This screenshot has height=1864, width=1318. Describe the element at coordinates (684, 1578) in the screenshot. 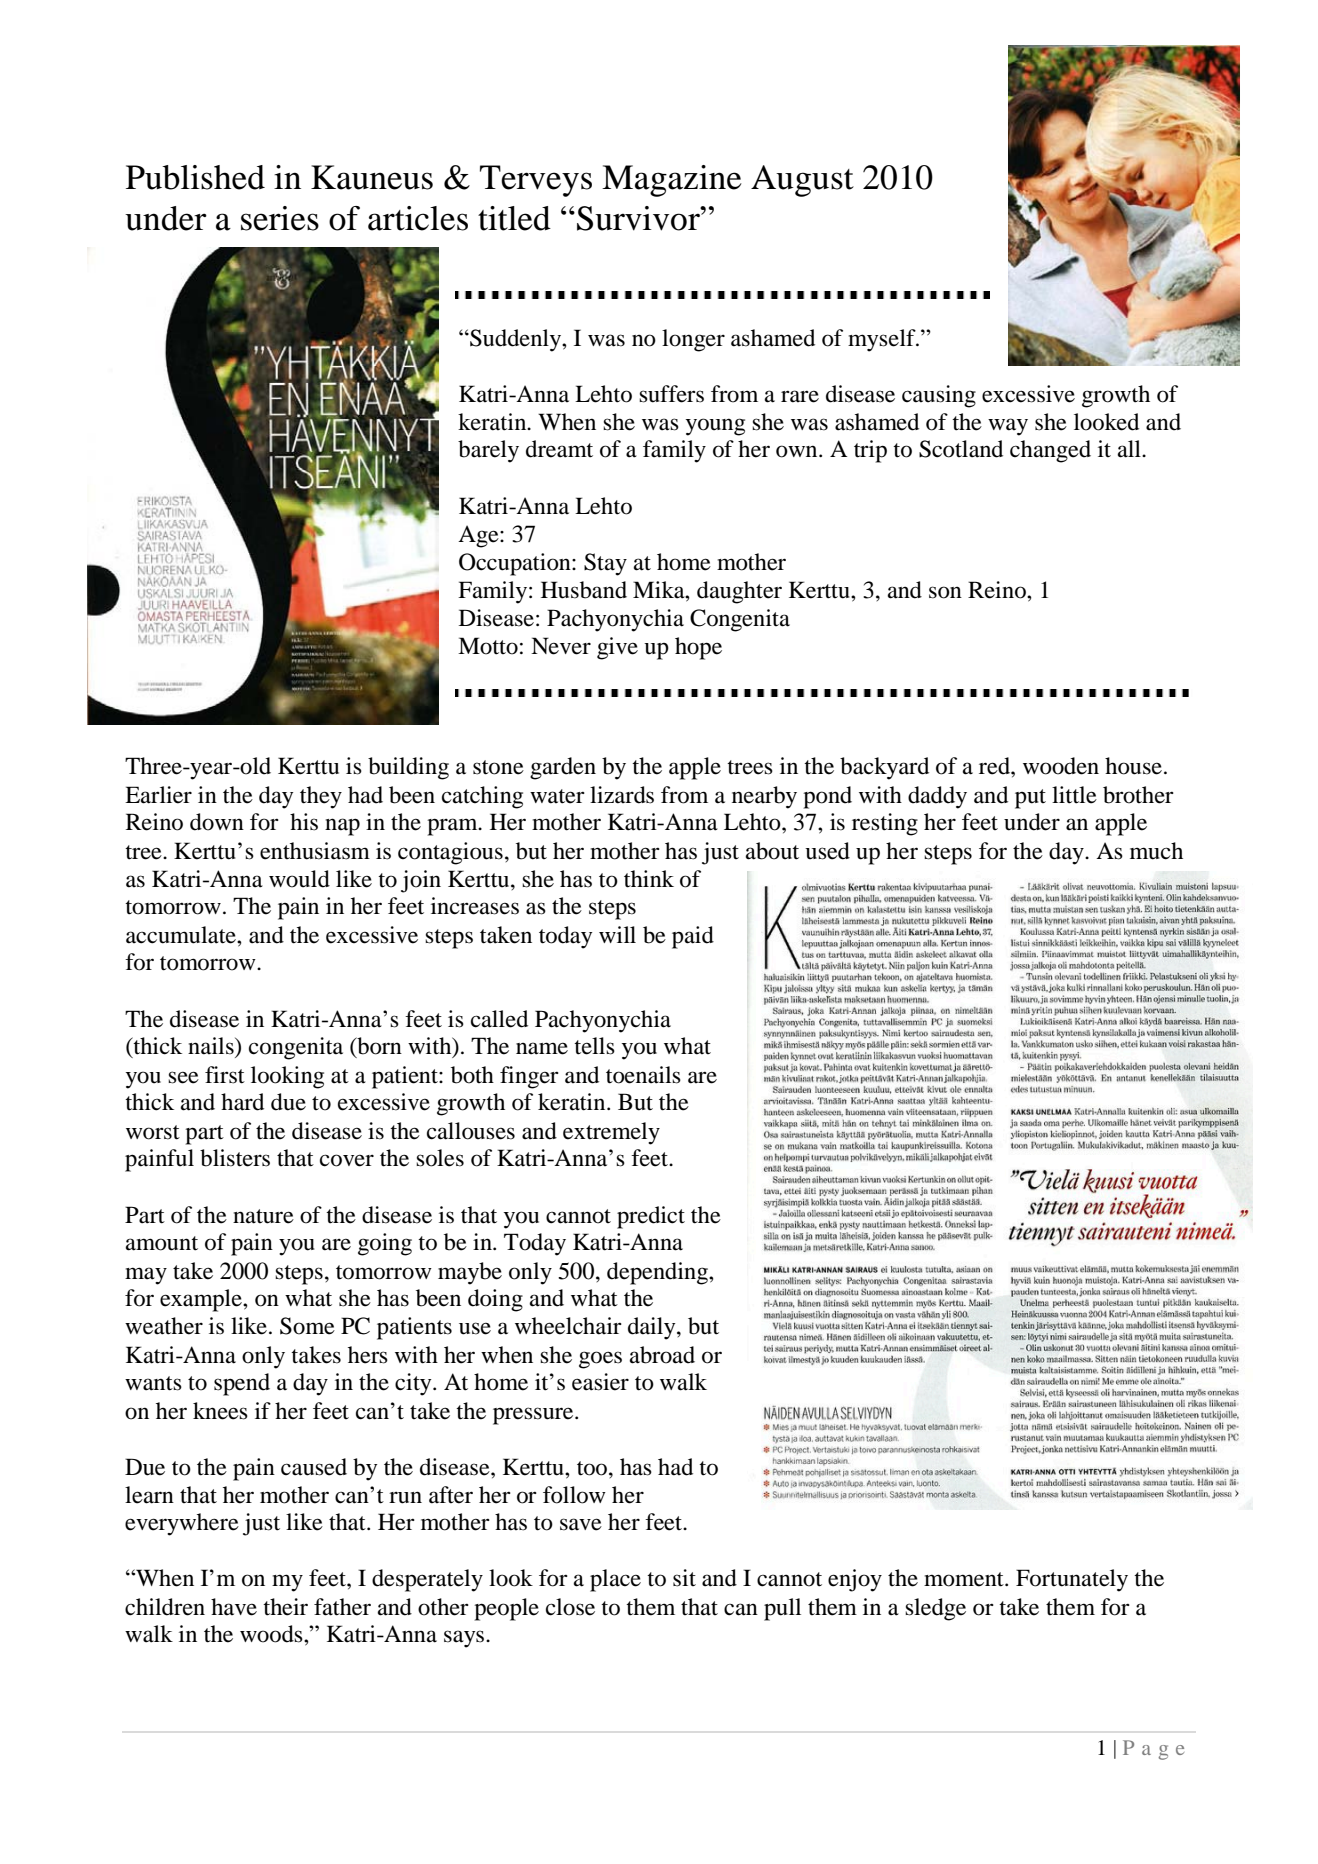

I see `sit` at that location.
